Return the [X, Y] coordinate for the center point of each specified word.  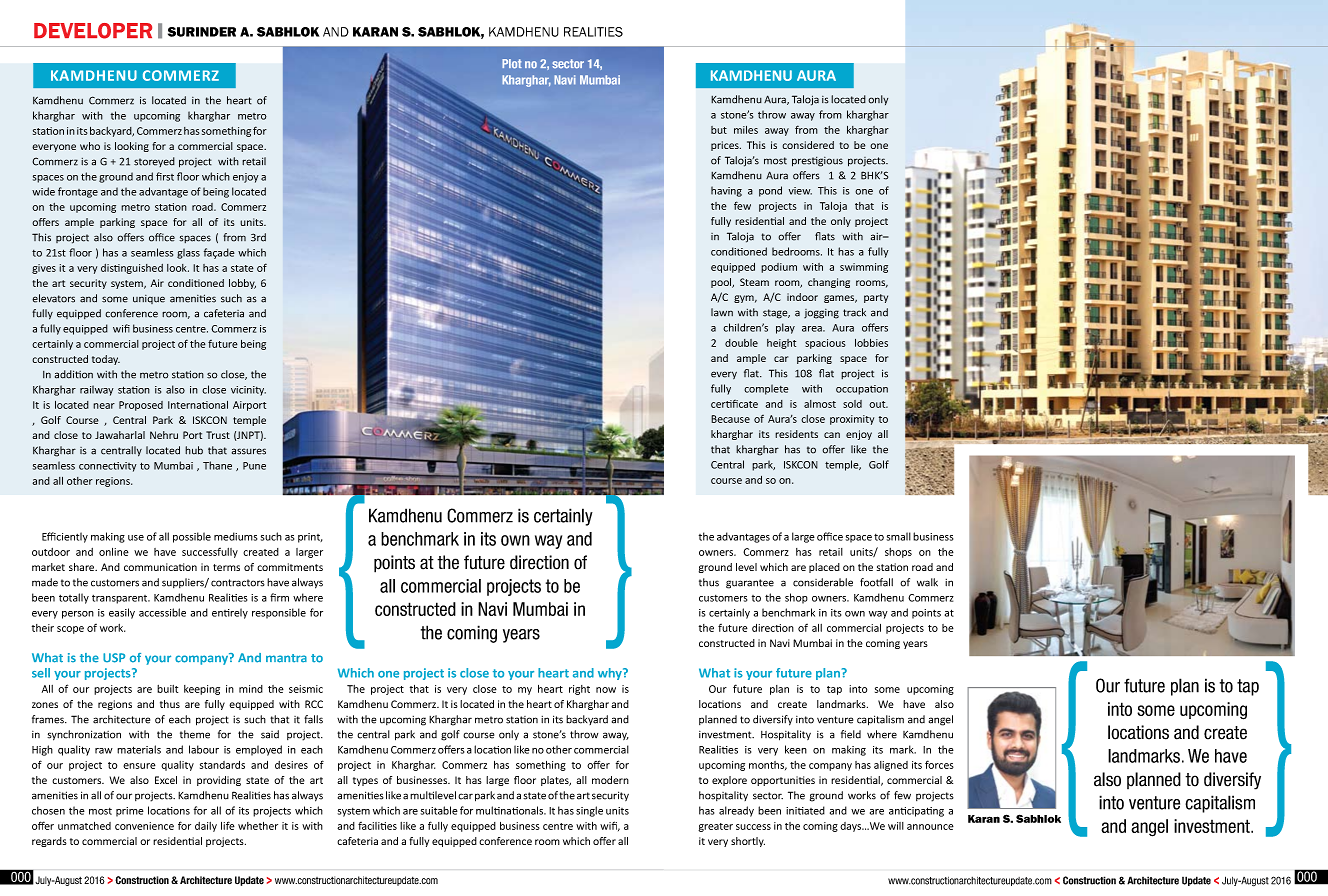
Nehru [164, 435]
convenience [144, 826]
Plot [512, 64]
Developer [93, 31]
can [832, 435]
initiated [805, 810]
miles [746, 130]
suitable [439, 810]
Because [730, 419]
